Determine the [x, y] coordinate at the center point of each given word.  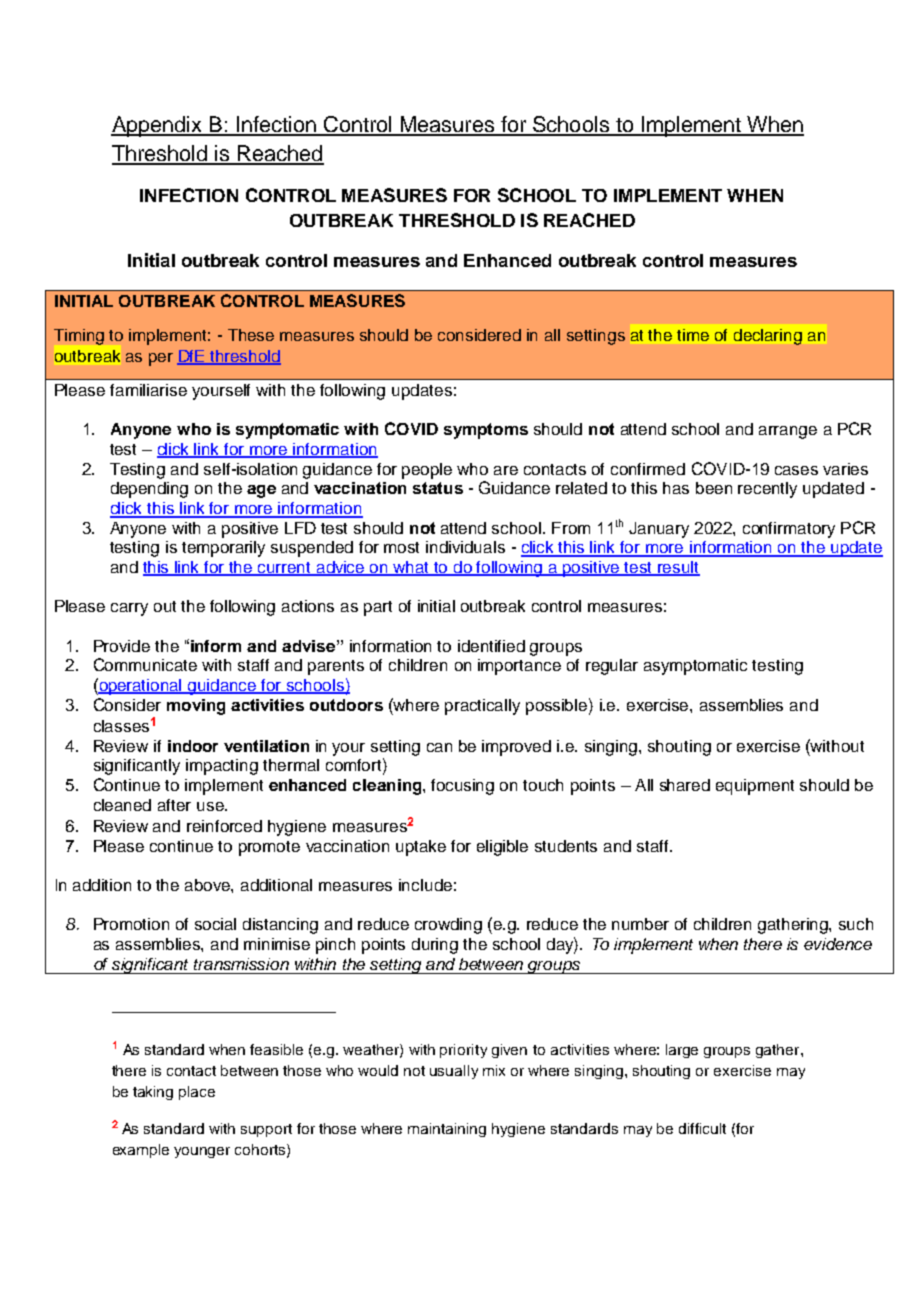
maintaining [447, 1130]
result [678, 568]
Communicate [145, 664]
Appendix [158, 126]
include [425, 885]
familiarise [148, 390]
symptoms [486, 431]
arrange [788, 432]
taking [153, 1093]
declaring [768, 337]
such [856, 924]
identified [491, 646]
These [251, 335]
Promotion [131, 924]
